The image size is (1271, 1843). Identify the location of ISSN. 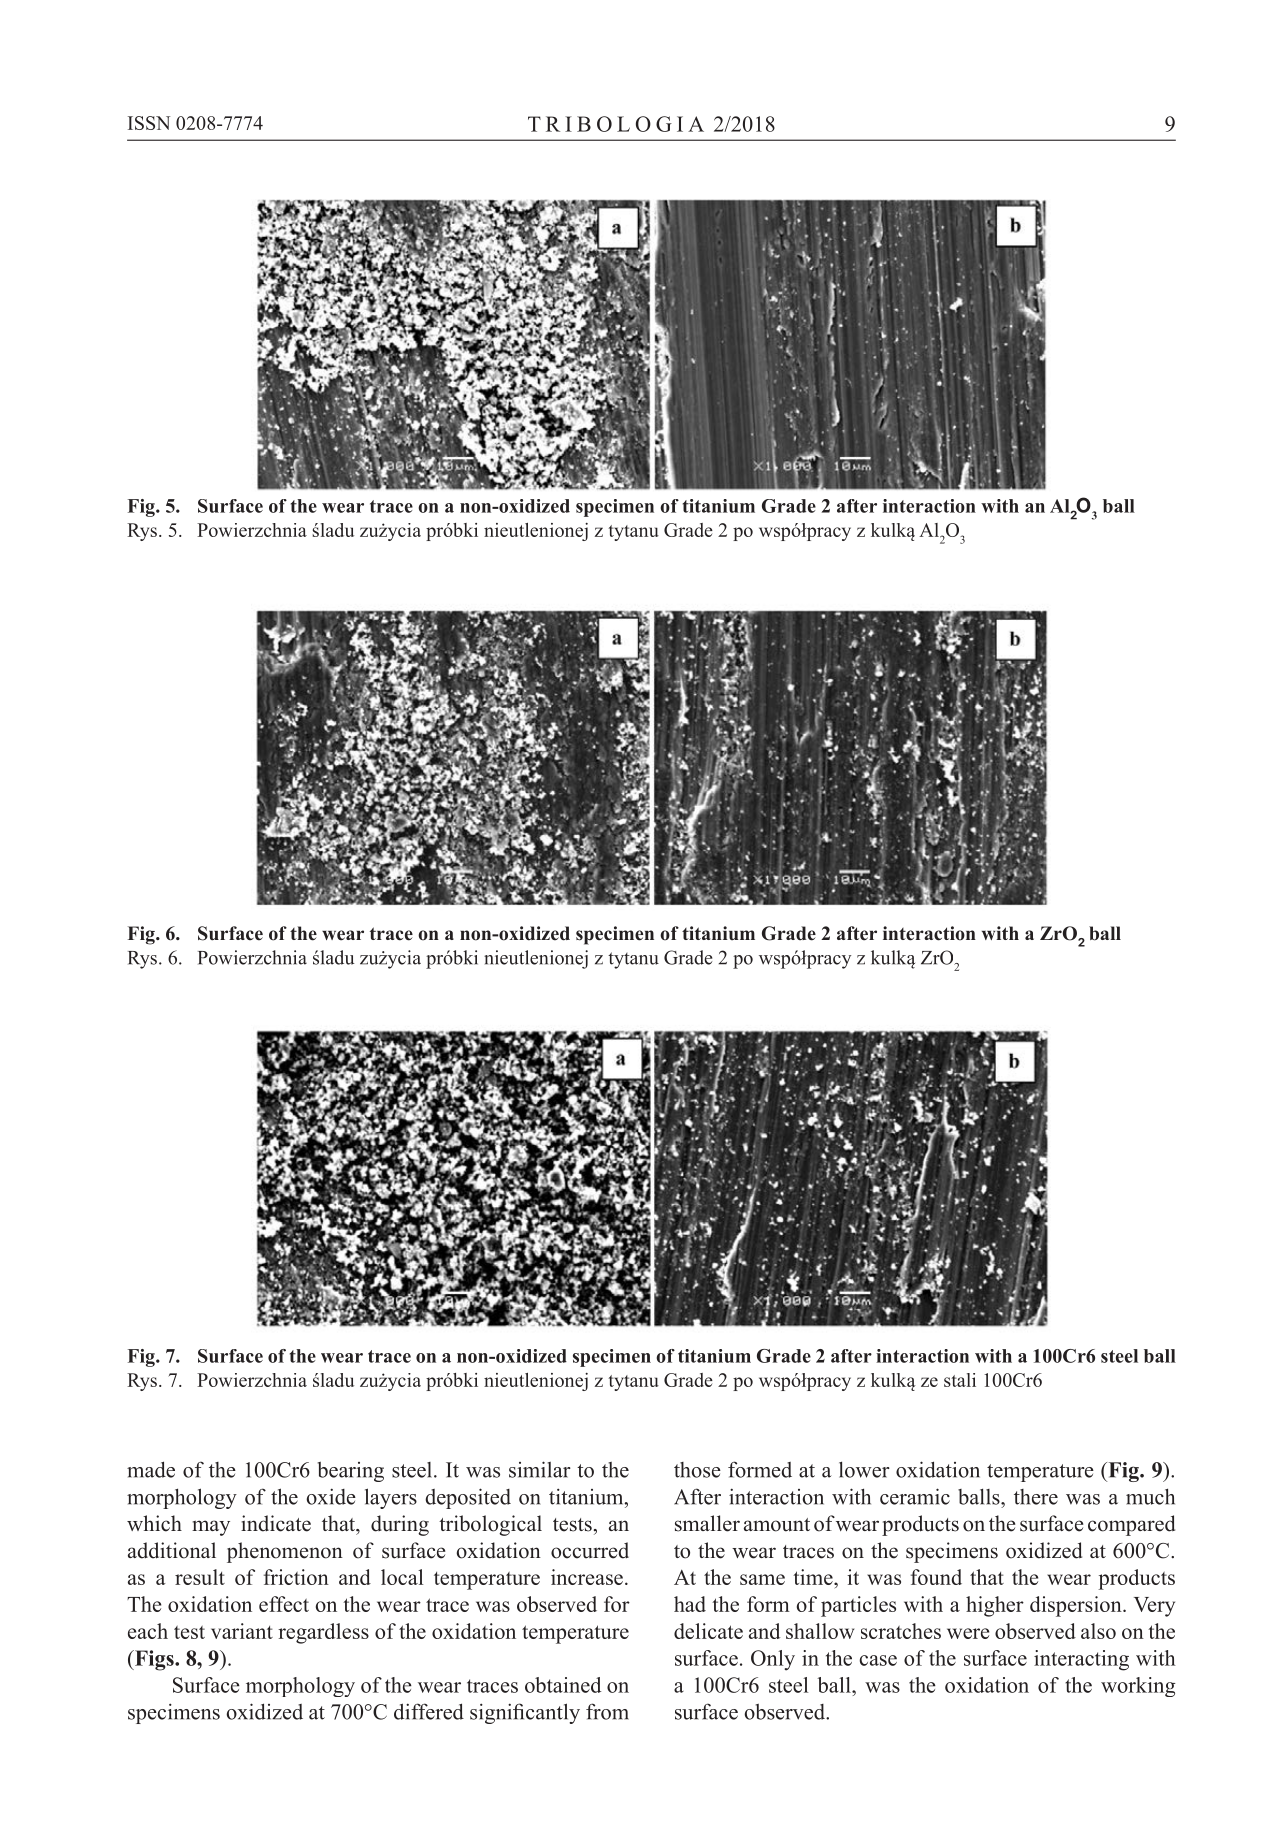
(149, 123).
